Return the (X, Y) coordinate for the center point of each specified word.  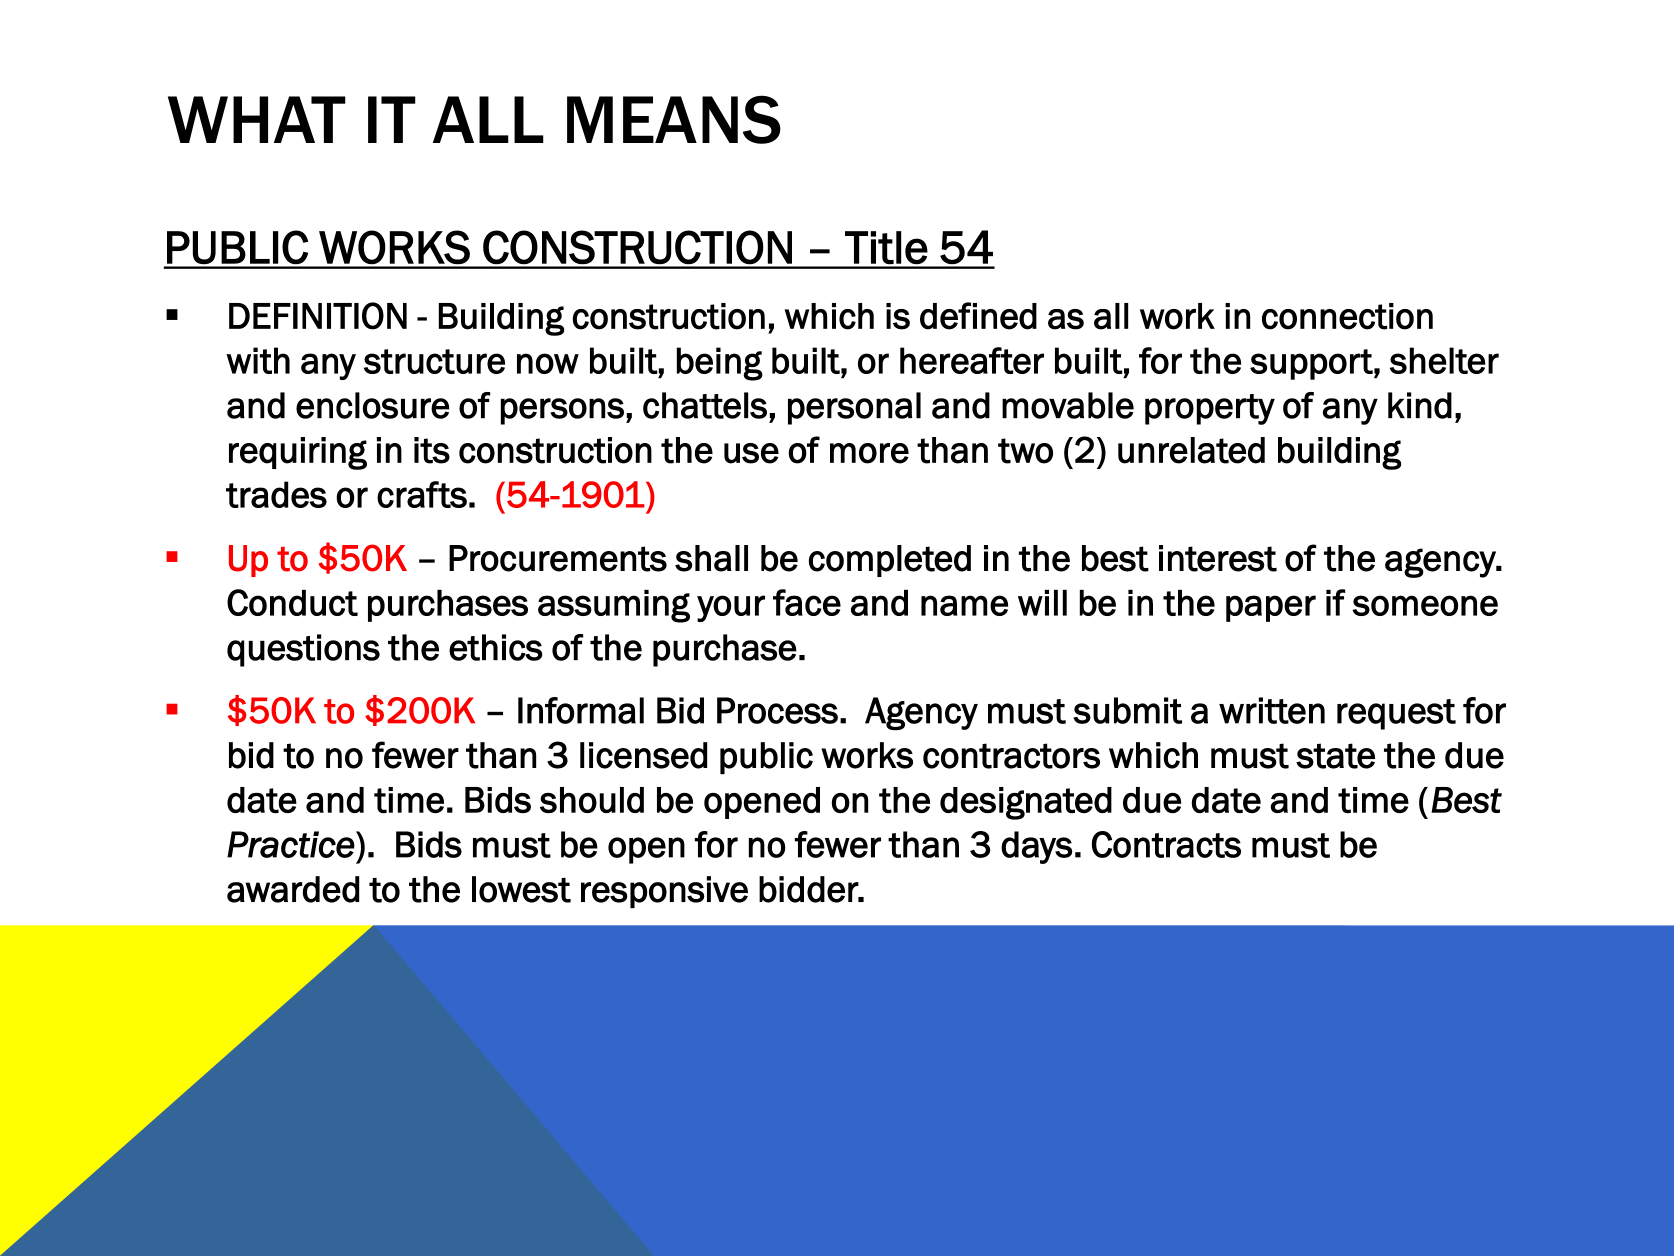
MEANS (674, 119)
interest (1218, 558)
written (1272, 710)
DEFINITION (318, 316)
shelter (1444, 360)
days (1036, 847)
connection (1347, 316)
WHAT (257, 119)
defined (978, 316)
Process (777, 710)
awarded (293, 889)
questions (303, 650)
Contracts (1166, 844)
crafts (422, 494)
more (869, 453)
